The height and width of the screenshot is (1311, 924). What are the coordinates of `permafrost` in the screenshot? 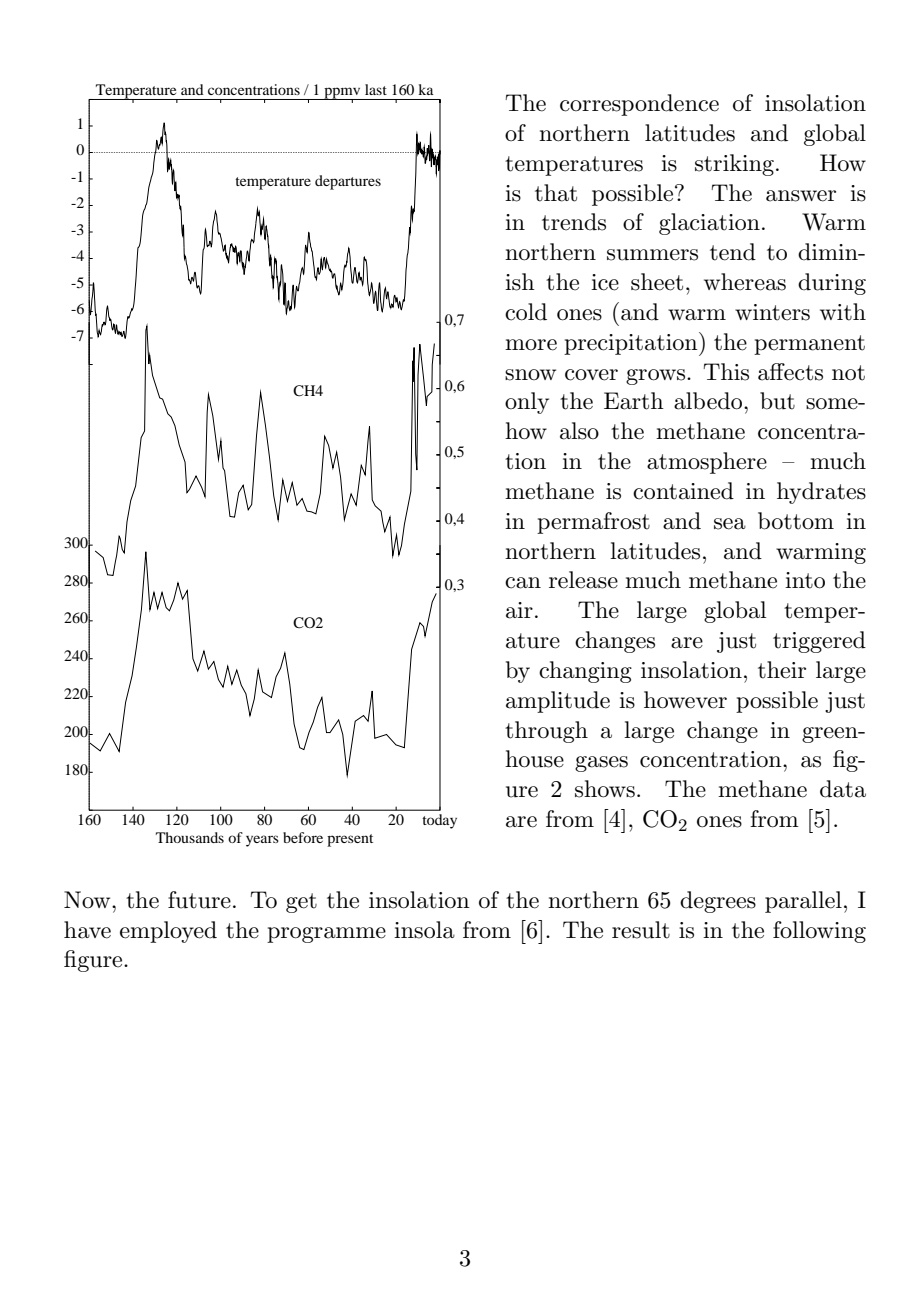 It's located at (593, 523).
